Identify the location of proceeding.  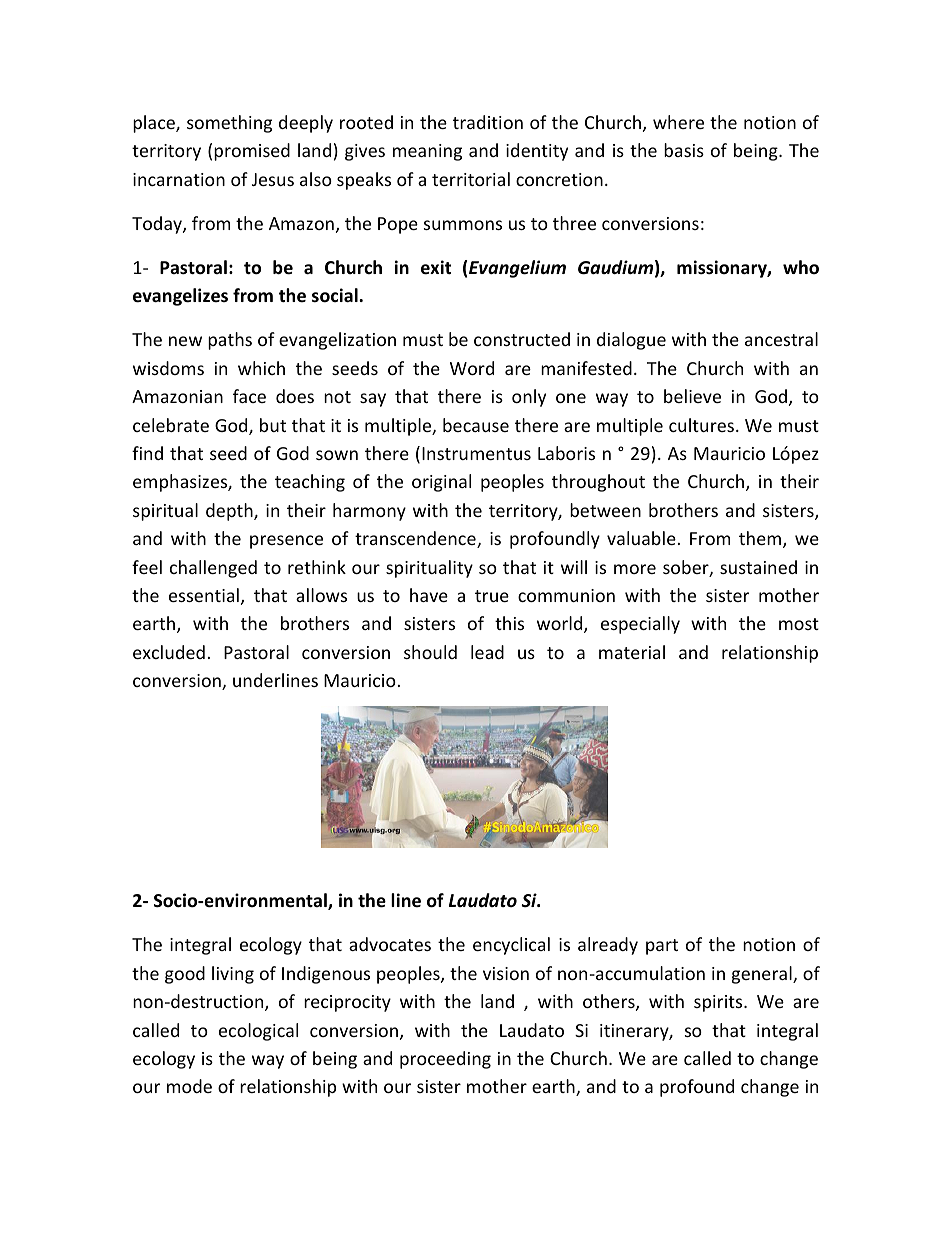
(445, 1060).
